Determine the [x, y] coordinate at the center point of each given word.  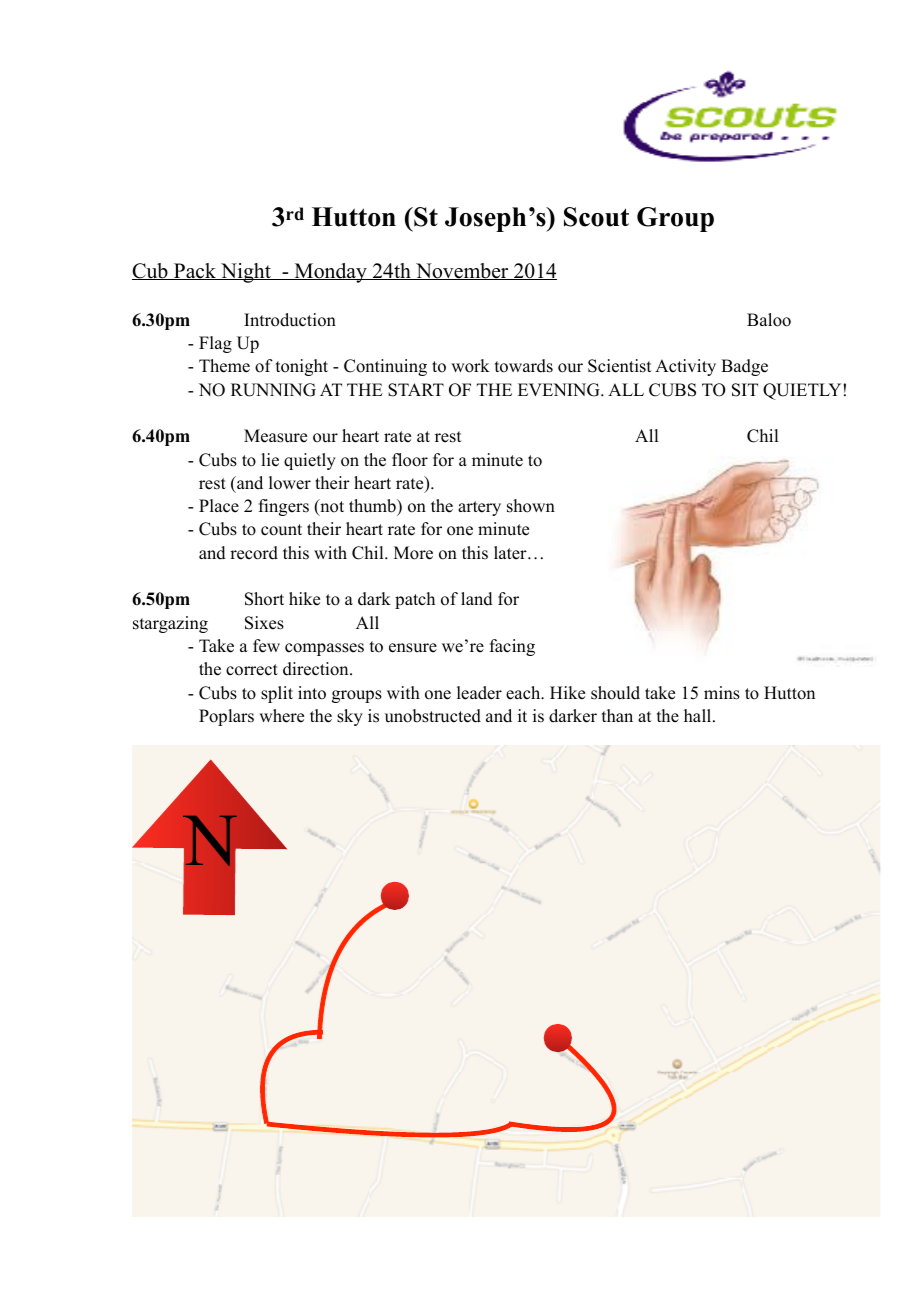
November [462, 271]
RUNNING [273, 390]
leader [479, 693]
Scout [596, 217]
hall [699, 715]
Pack [195, 271]
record [254, 553]
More [413, 553]
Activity [685, 367]
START [416, 390]
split [277, 694]
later [511, 553]
